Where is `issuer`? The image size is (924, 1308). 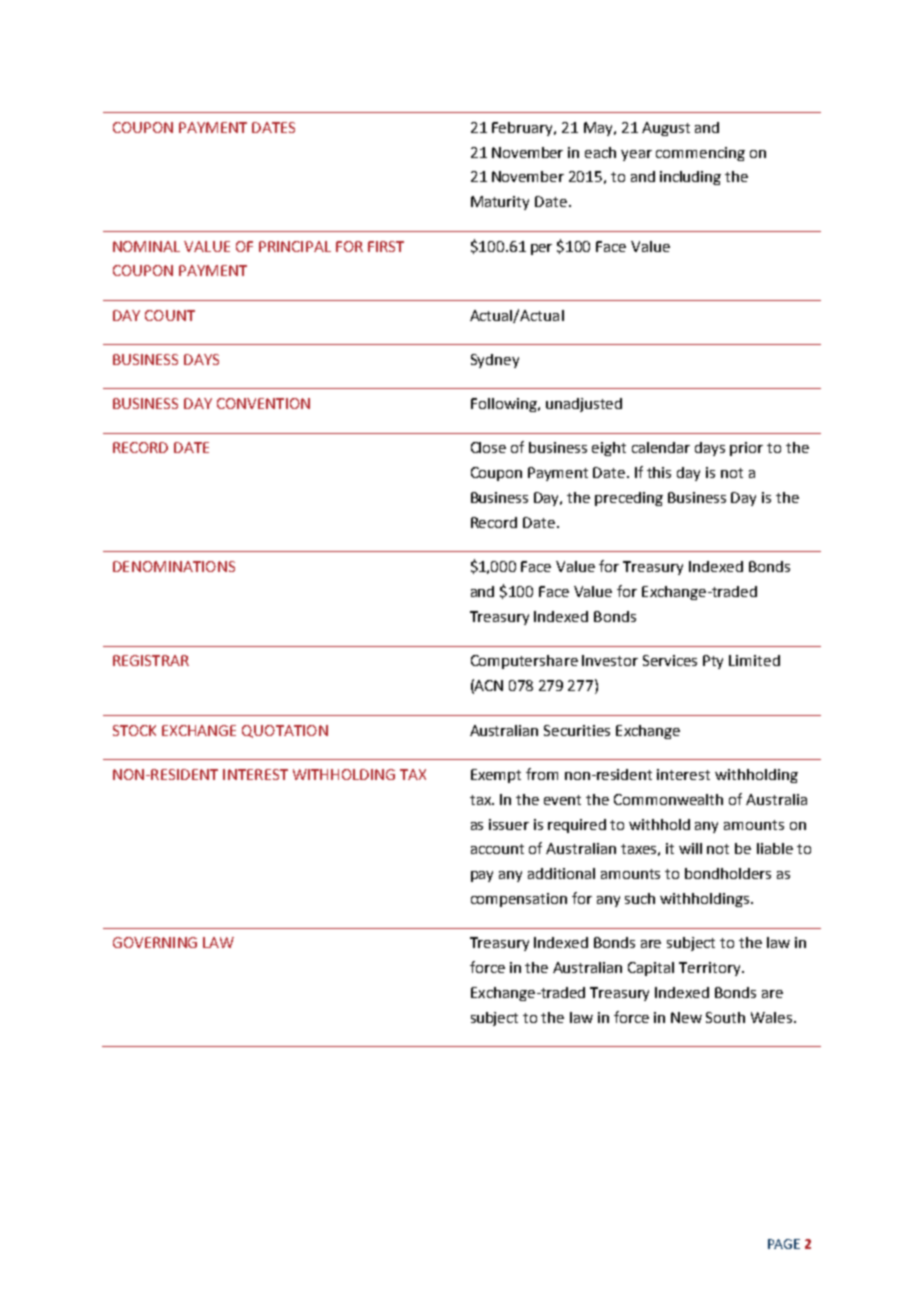 issuer is located at coordinates (509, 824).
